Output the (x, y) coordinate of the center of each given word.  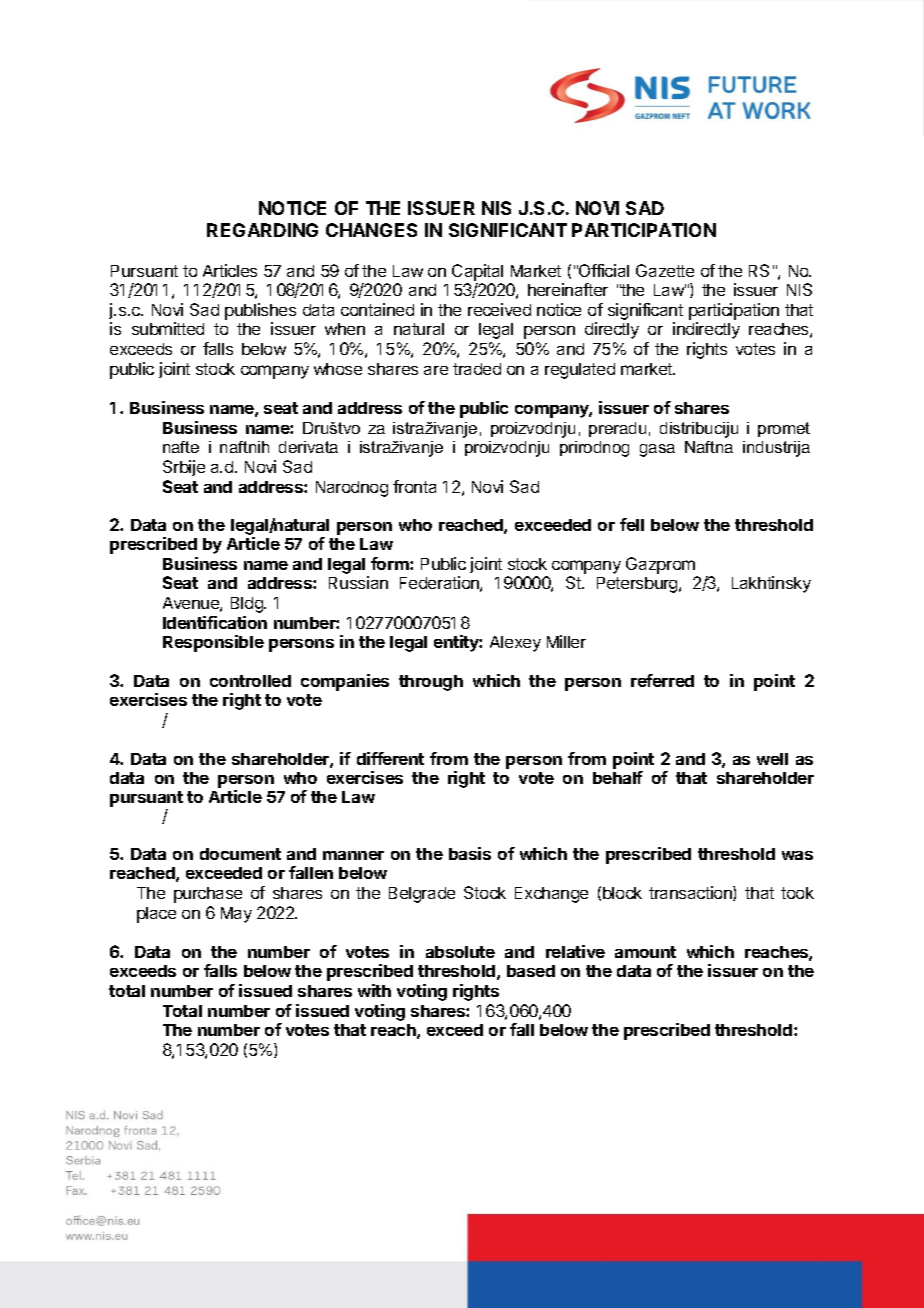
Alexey (515, 644)
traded (477, 369)
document (240, 854)
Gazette (665, 270)
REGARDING (262, 230)
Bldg (248, 605)
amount (645, 952)
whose (338, 369)
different (390, 758)
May (236, 915)
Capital (477, 272)
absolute (460, 952)
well (772, 759)
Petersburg (638, 585)
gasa (657, 450)
